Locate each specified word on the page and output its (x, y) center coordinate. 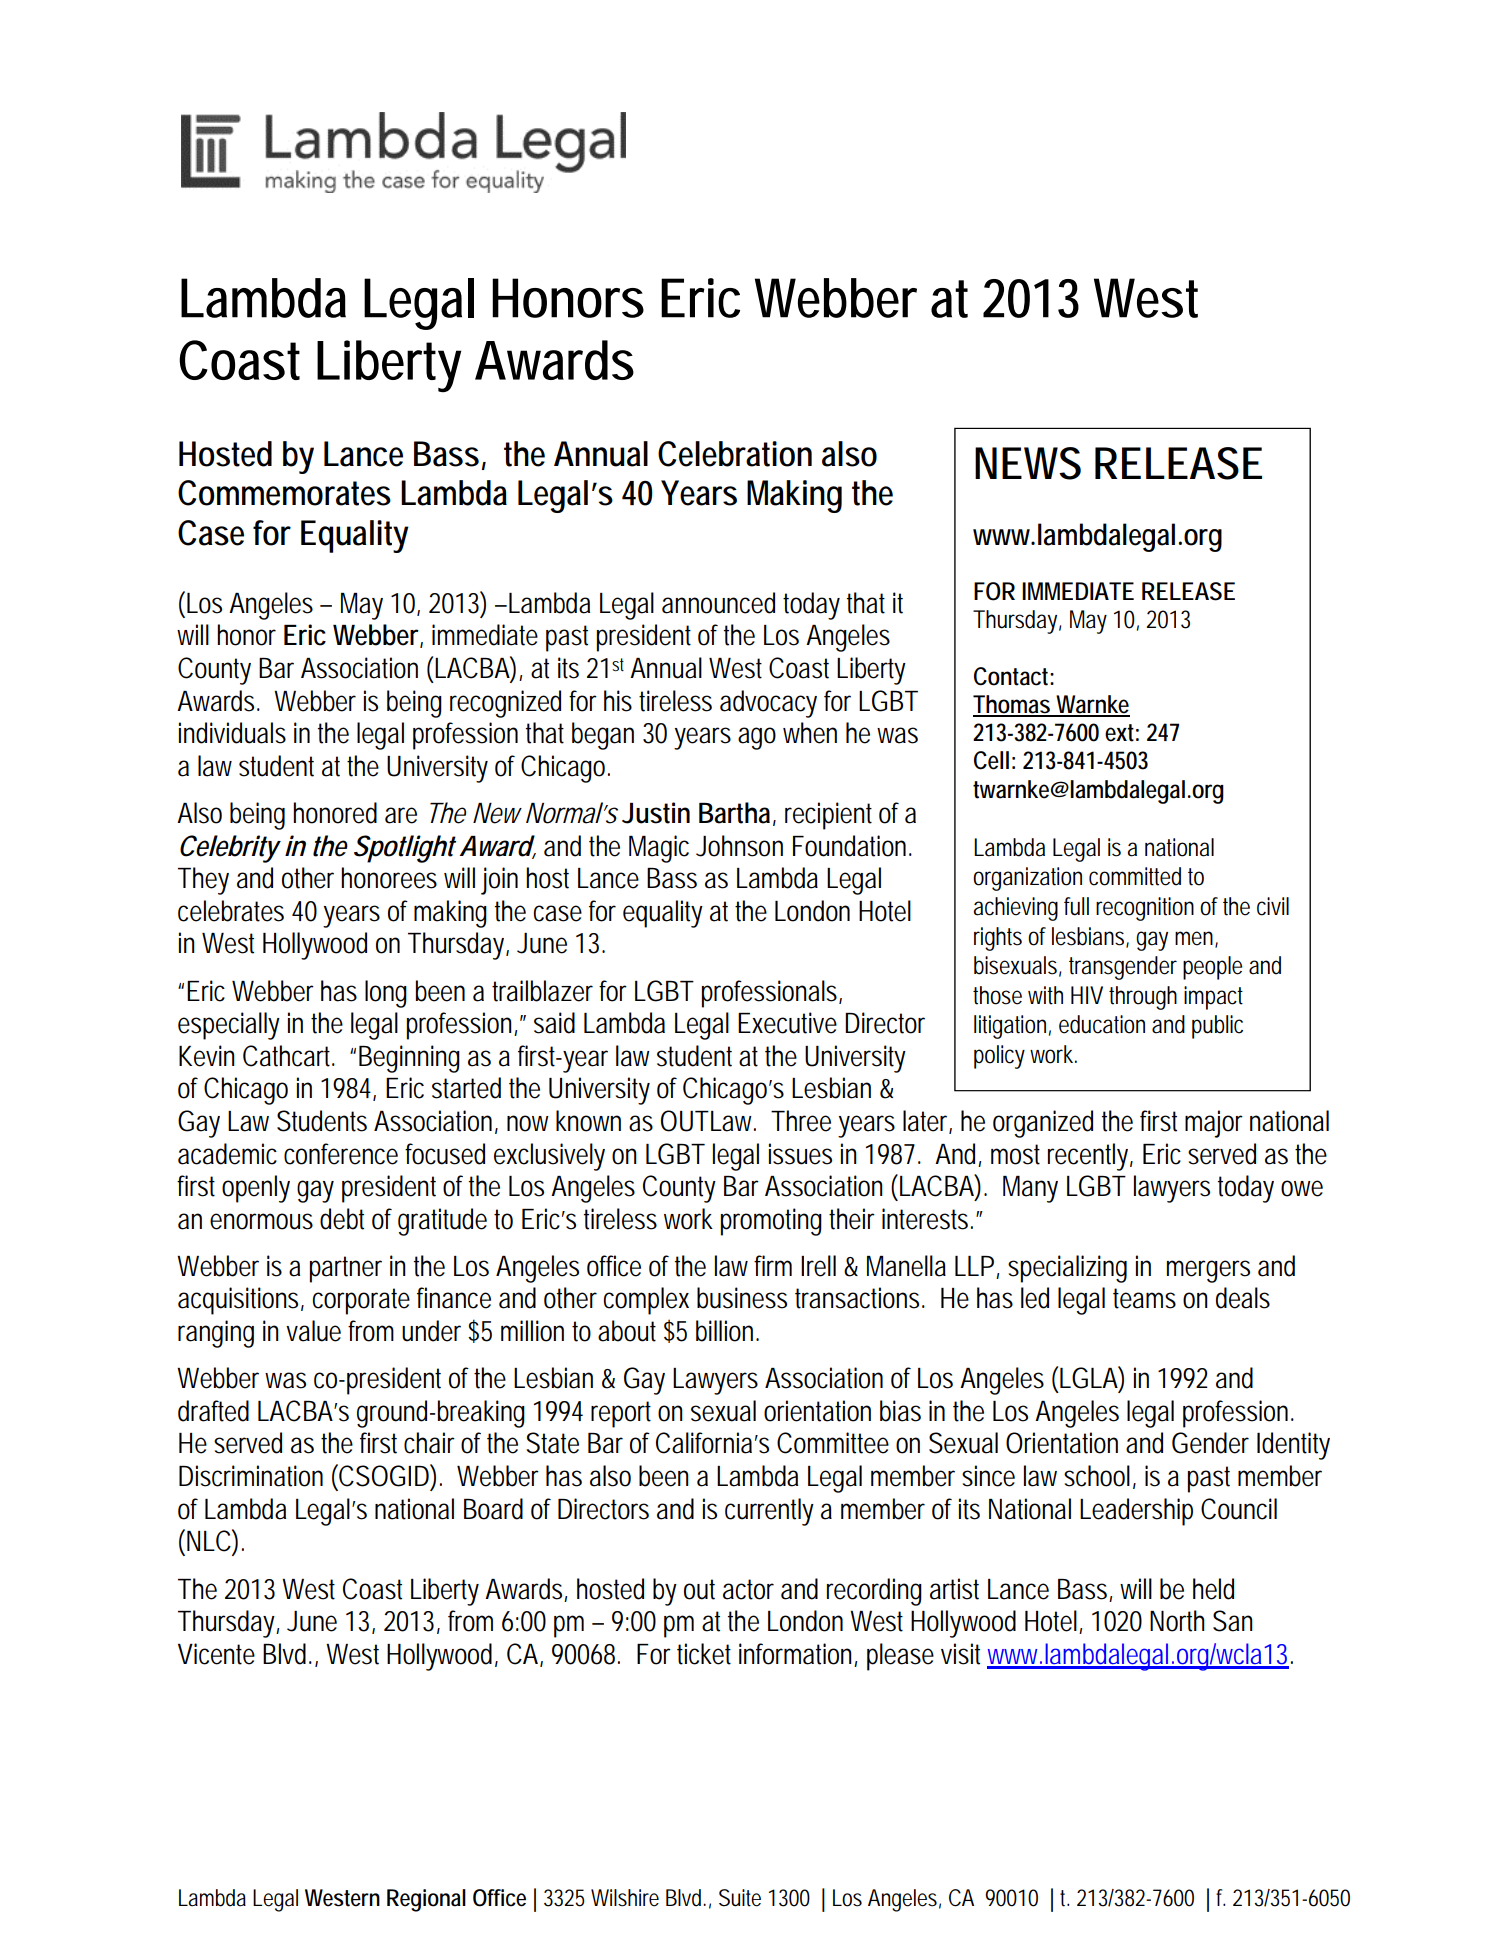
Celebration (735, 454)
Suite (740, 1898)
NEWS (1028, 463)
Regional (426, 1900)
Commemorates (284, 493)
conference (341, 1154)
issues (800, 1154)
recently (1090, 1157)
